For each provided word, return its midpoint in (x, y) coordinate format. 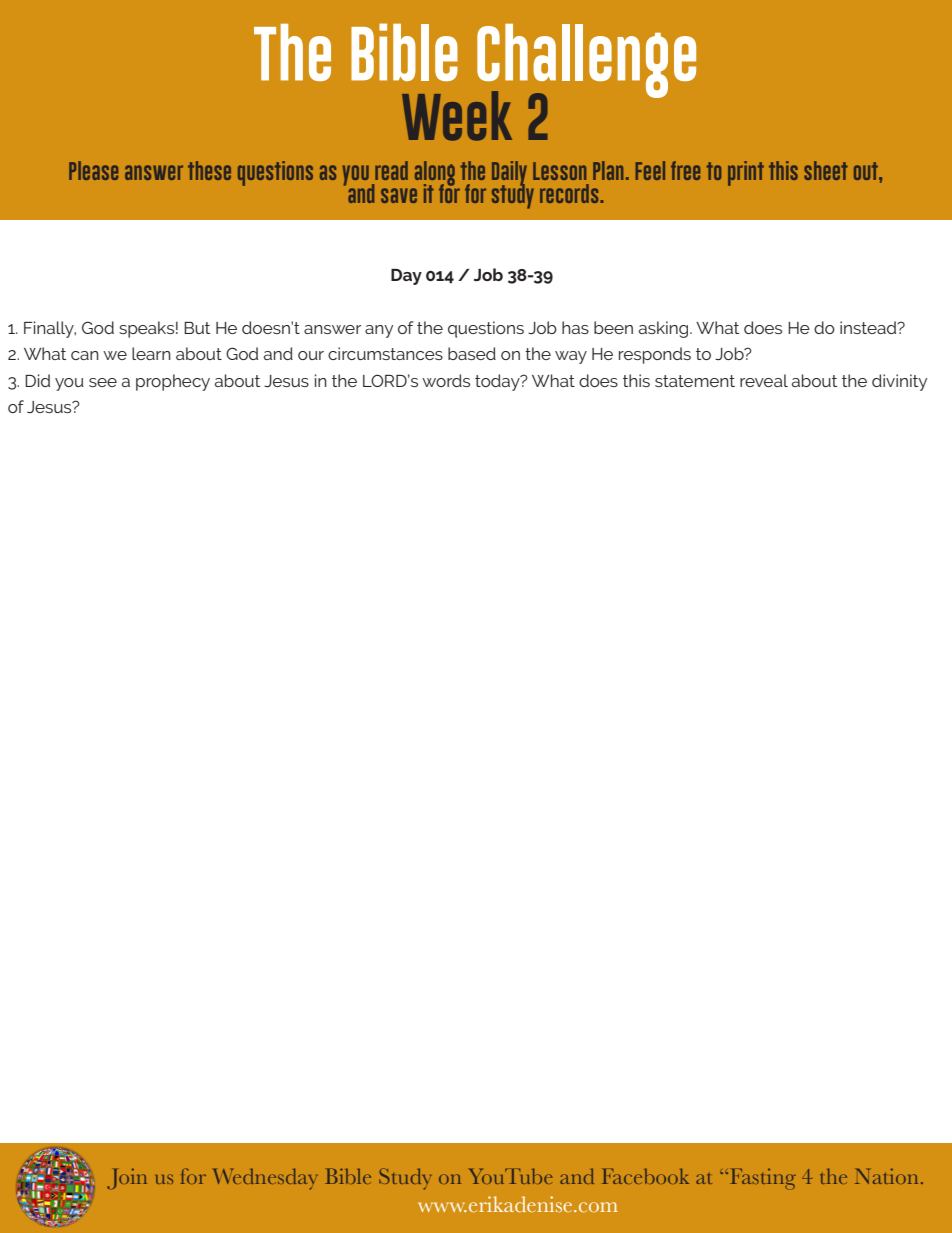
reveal (764, 380)
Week (457, 116)
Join (127, 1178)
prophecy (173, 382)
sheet (826, 170)
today (498, 382)
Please (93, 170)
